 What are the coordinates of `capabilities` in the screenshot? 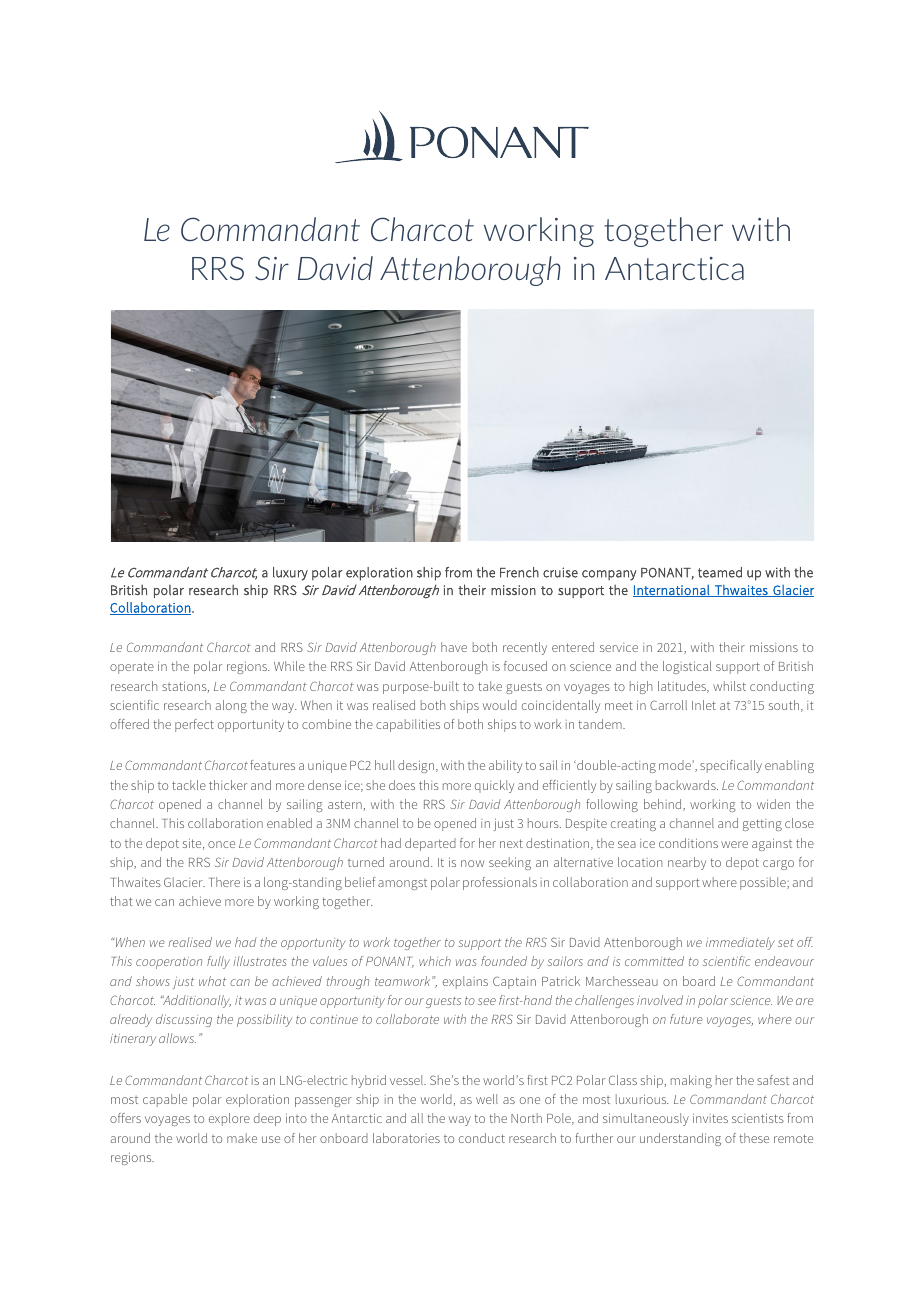 It's located at (408, 725).
